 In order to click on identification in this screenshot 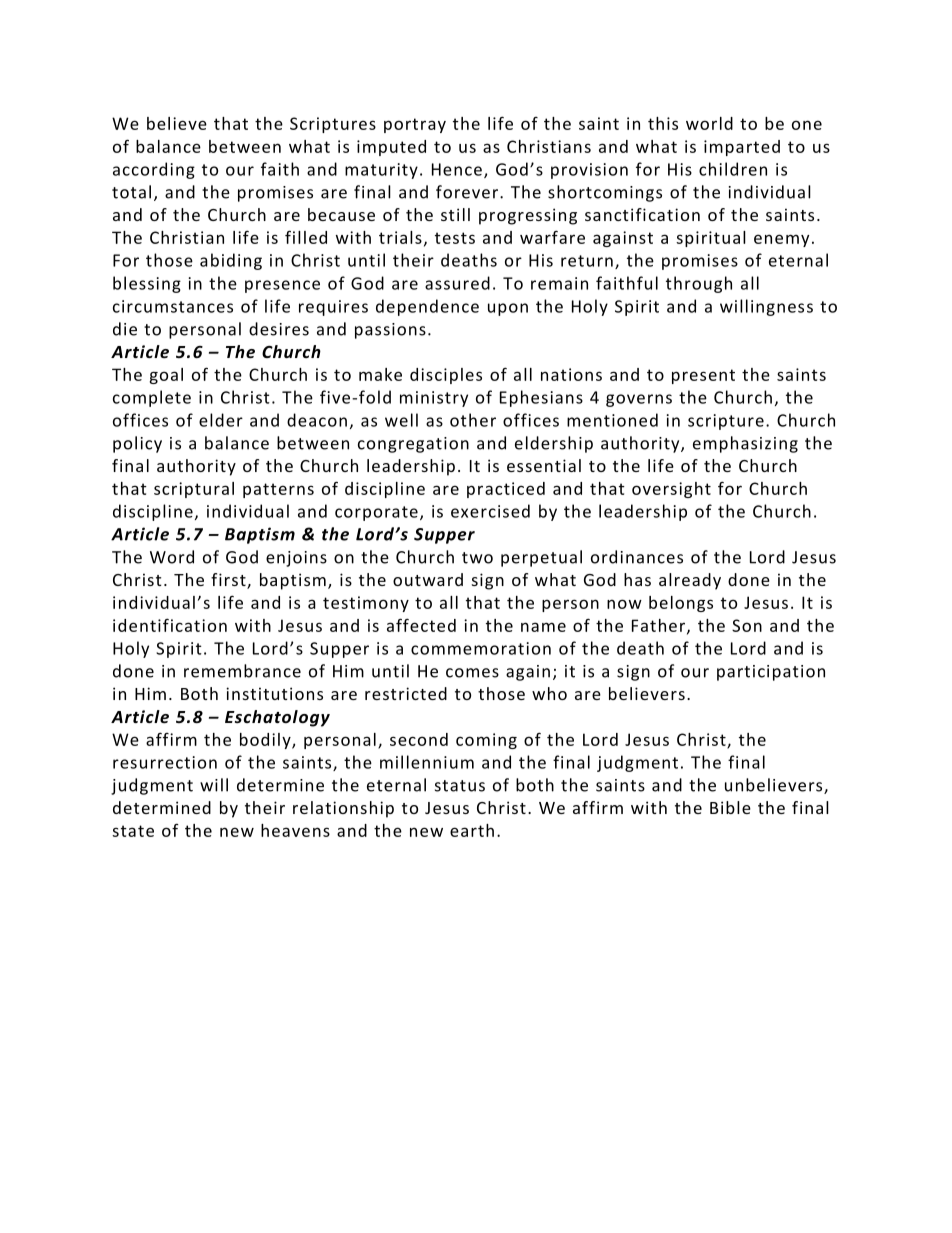, I will do `click(170, 625)`.
